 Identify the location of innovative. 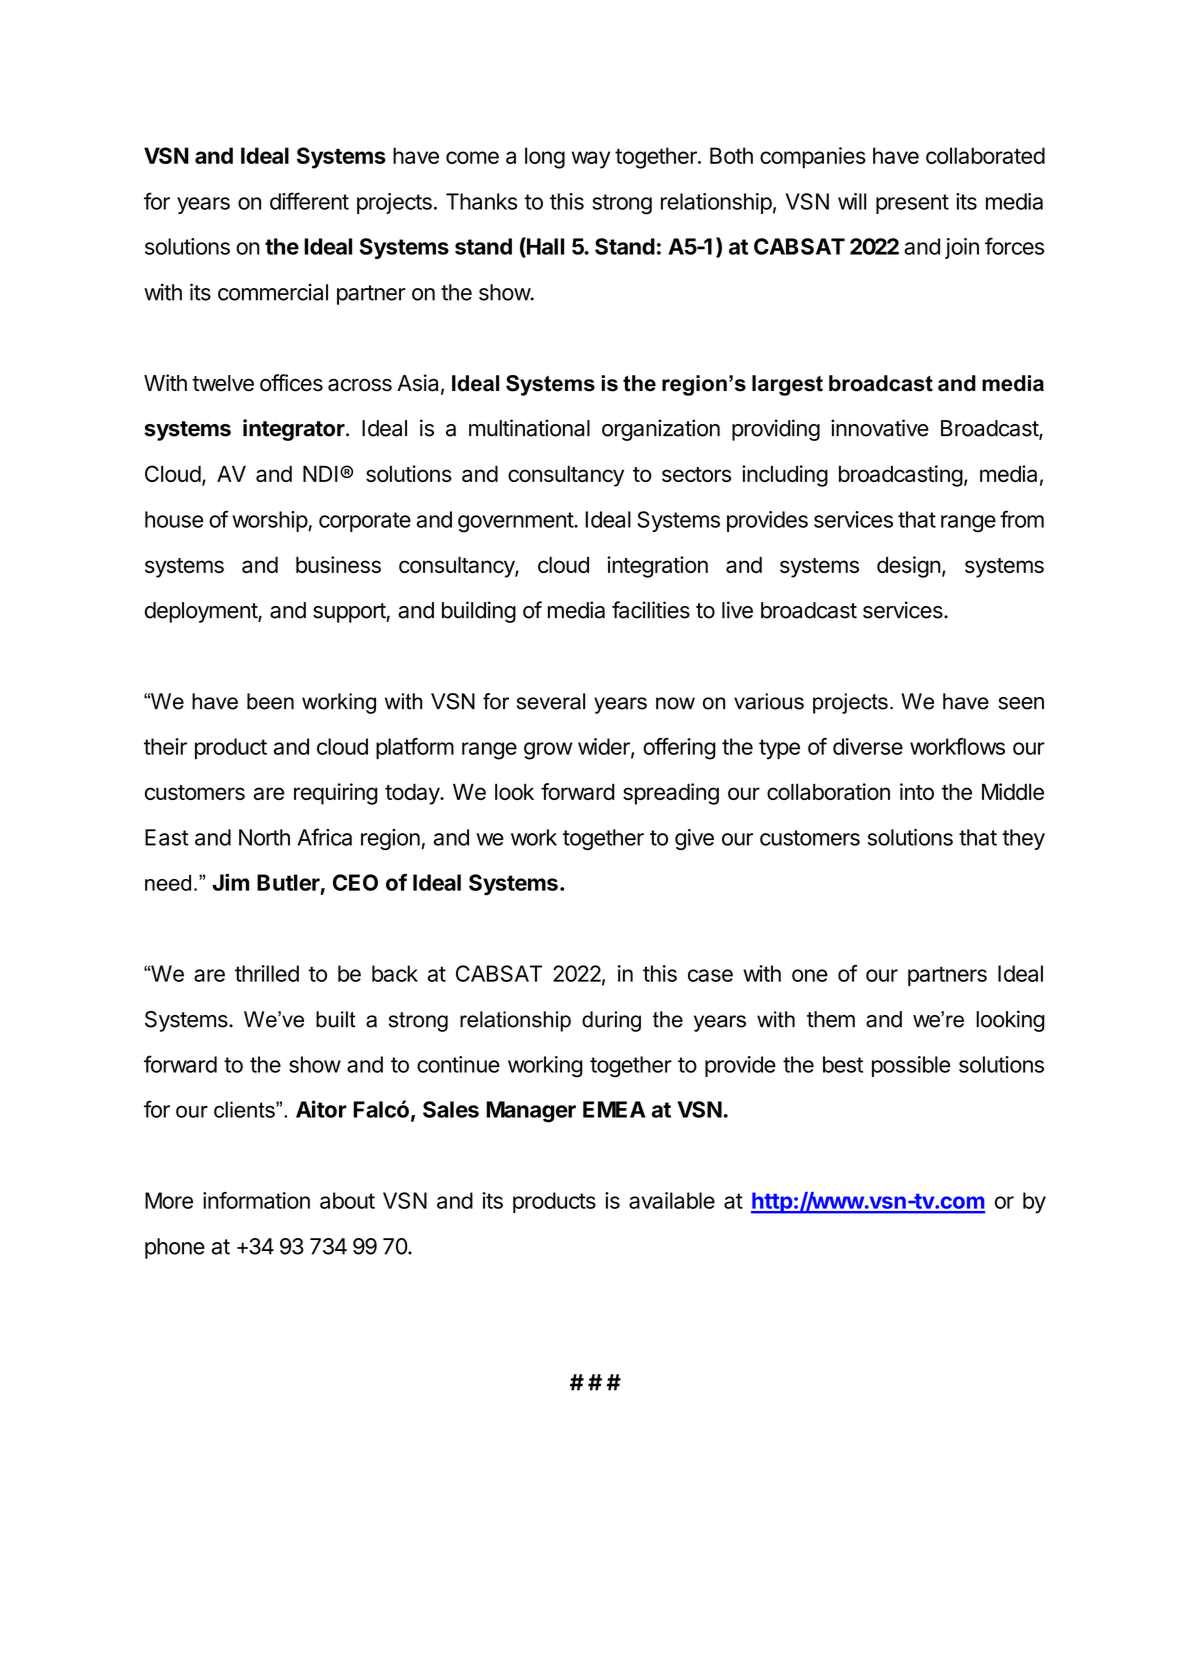
(880, 428).
